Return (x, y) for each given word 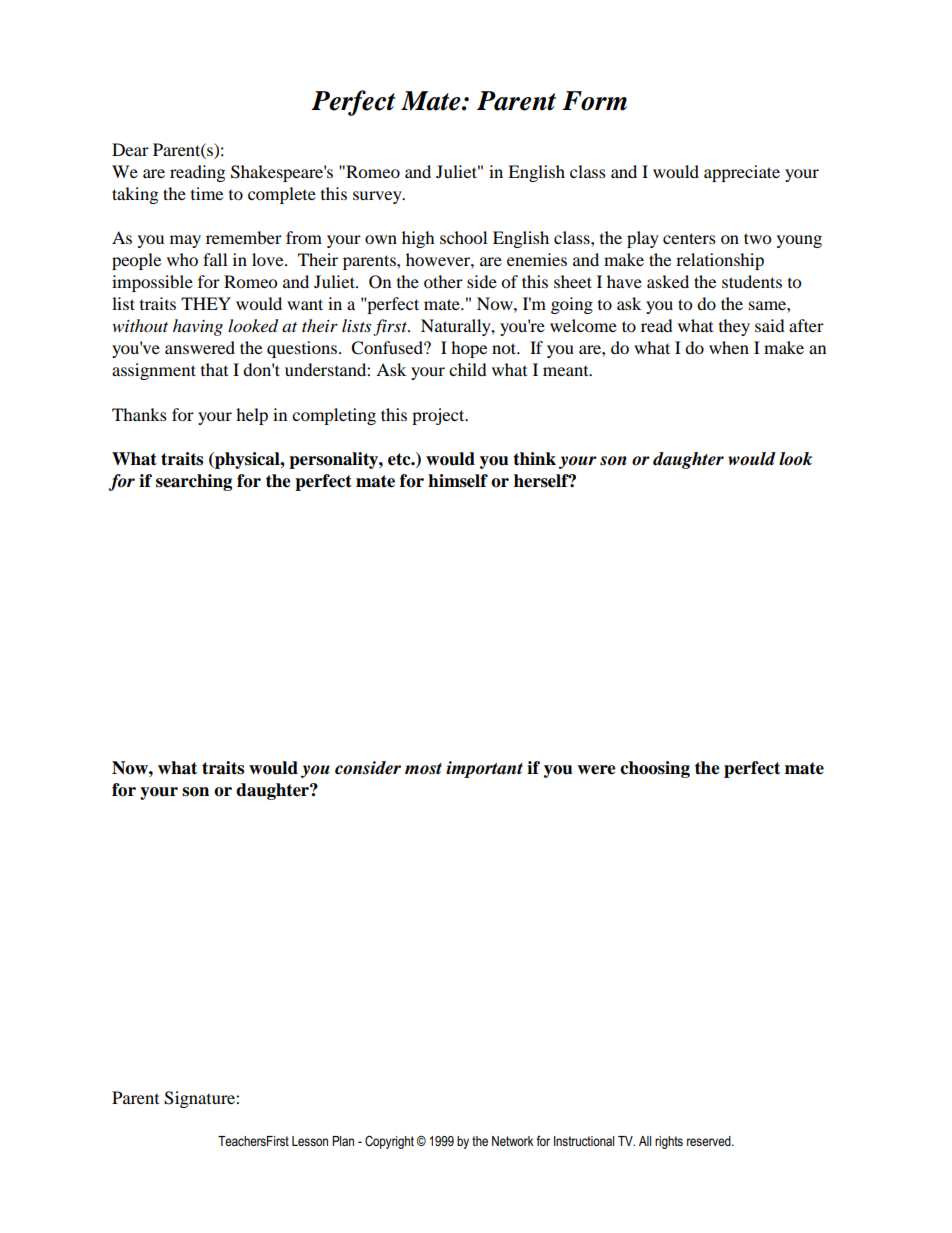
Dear (130, 149)
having (198, 327)
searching (194, 482)
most (423, 769)
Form (594, 101)
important (484, 769)
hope (469, 349)
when (729, 347)
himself (458, 481)
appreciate (742, 173)
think (534, 459)
